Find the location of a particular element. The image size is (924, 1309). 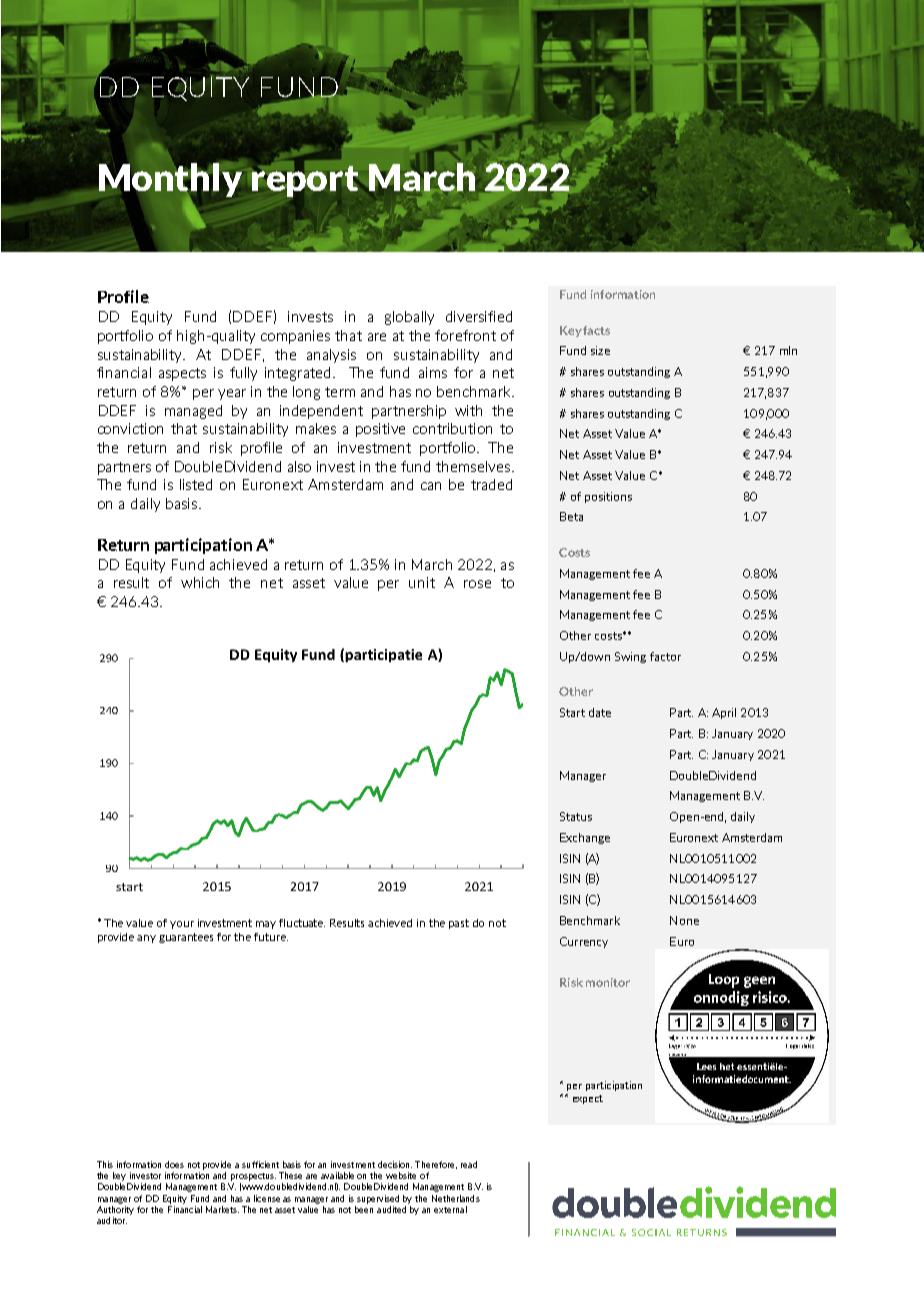

expect is located at coordinates (588, 1099).
